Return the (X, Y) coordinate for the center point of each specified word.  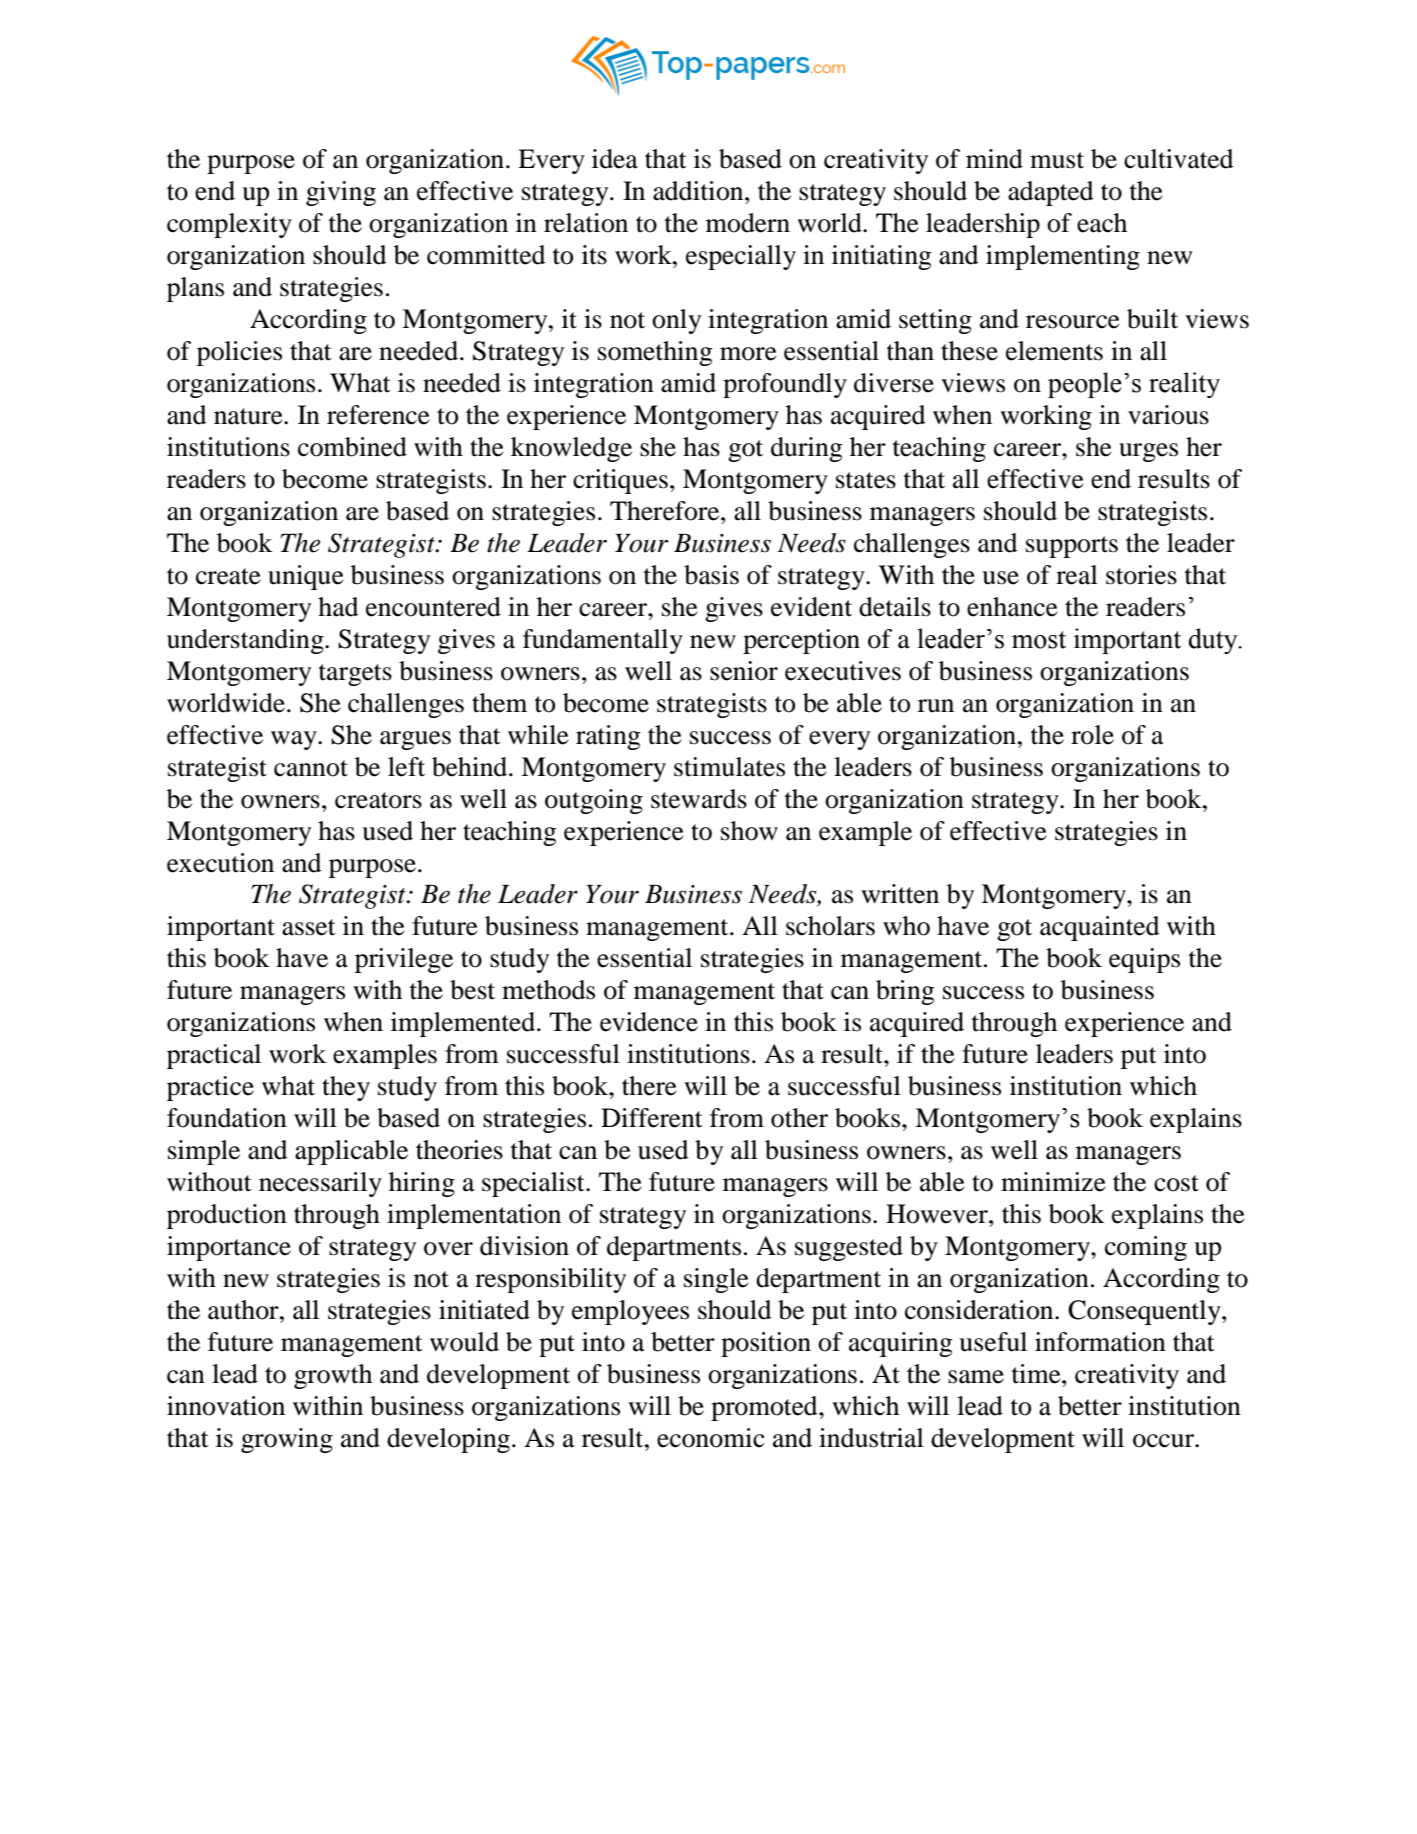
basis (711, 575)
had (338, 607)
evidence (649, 1022)
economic (711, 1438)
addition (699, 191)
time (1037, 1374)
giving (341, 193)
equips (1144, 960)
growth (333, 1376)
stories (1141, 575)
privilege (404, 960)
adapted (1051, 193)
